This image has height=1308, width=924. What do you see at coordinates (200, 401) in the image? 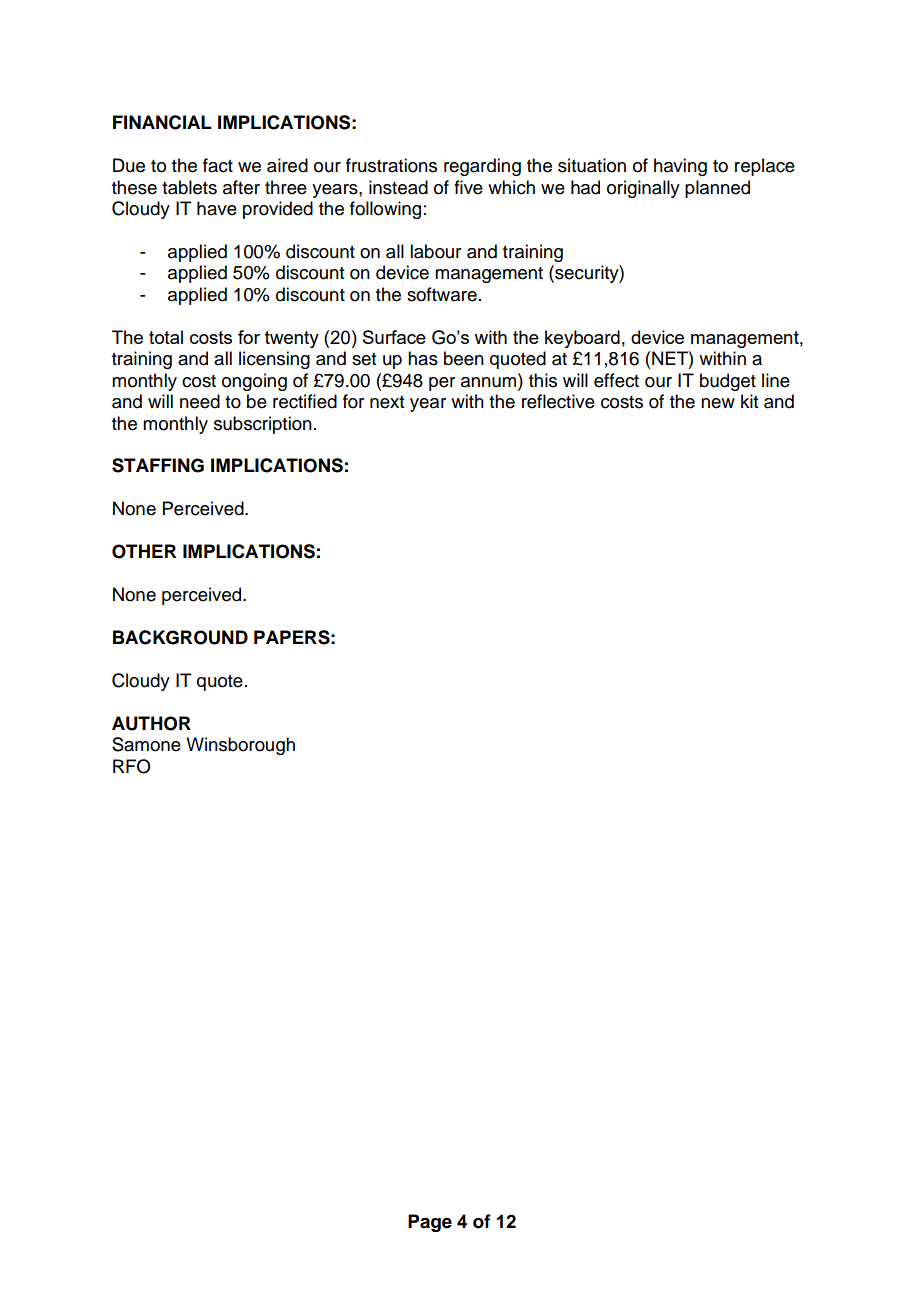
I see `need` at bounding box center [200, 401].
